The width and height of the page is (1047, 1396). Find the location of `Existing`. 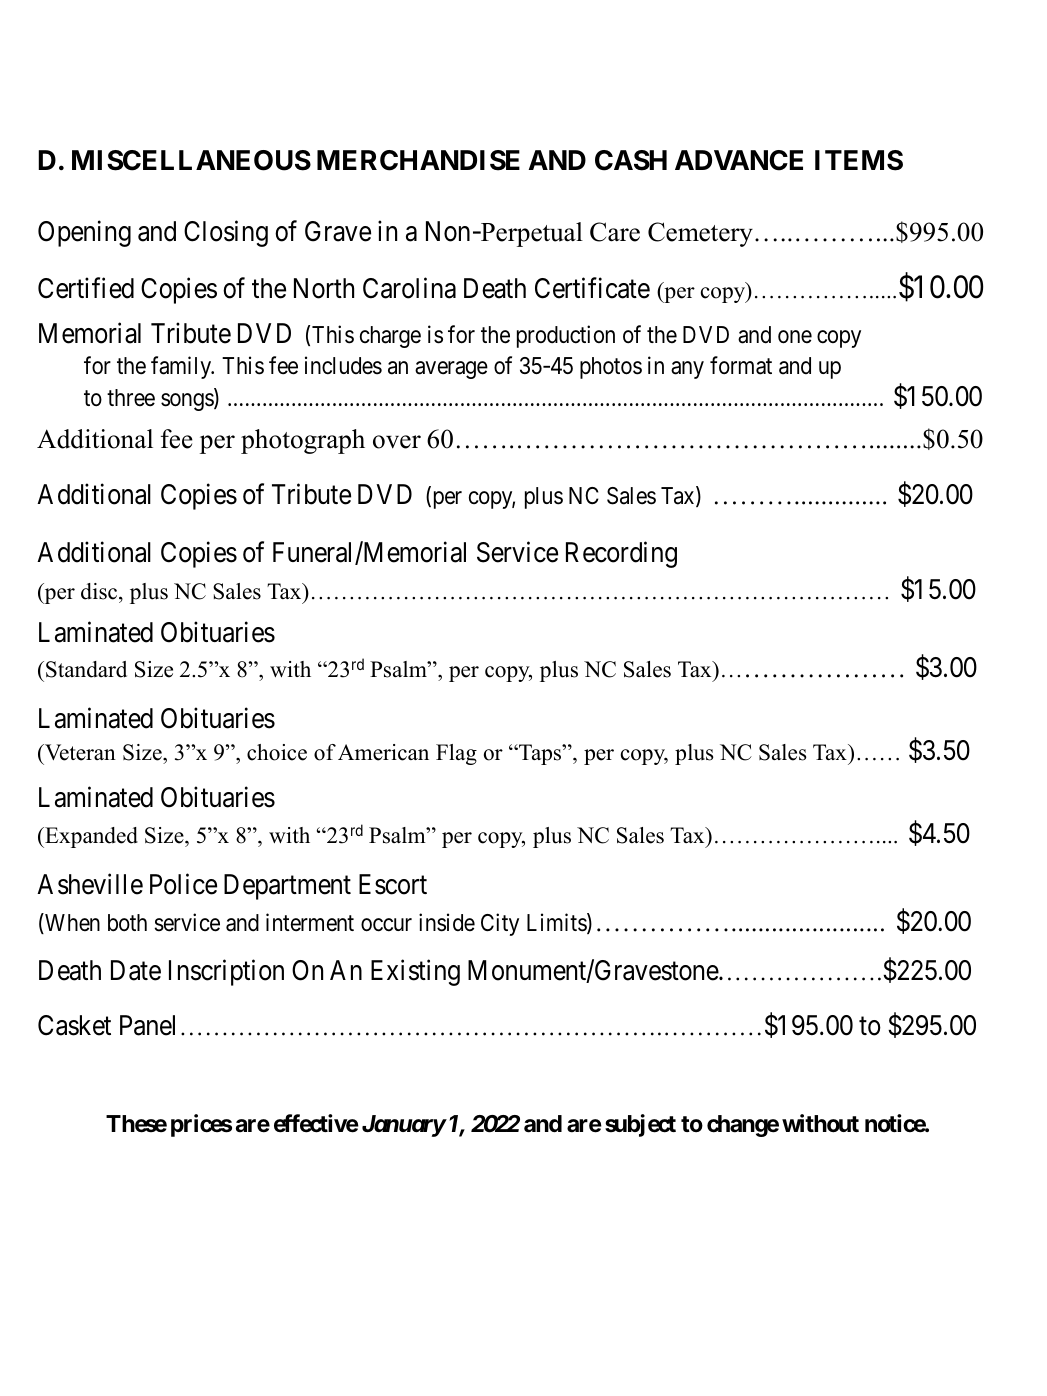

Existing is located at coordinates (415, 972).
